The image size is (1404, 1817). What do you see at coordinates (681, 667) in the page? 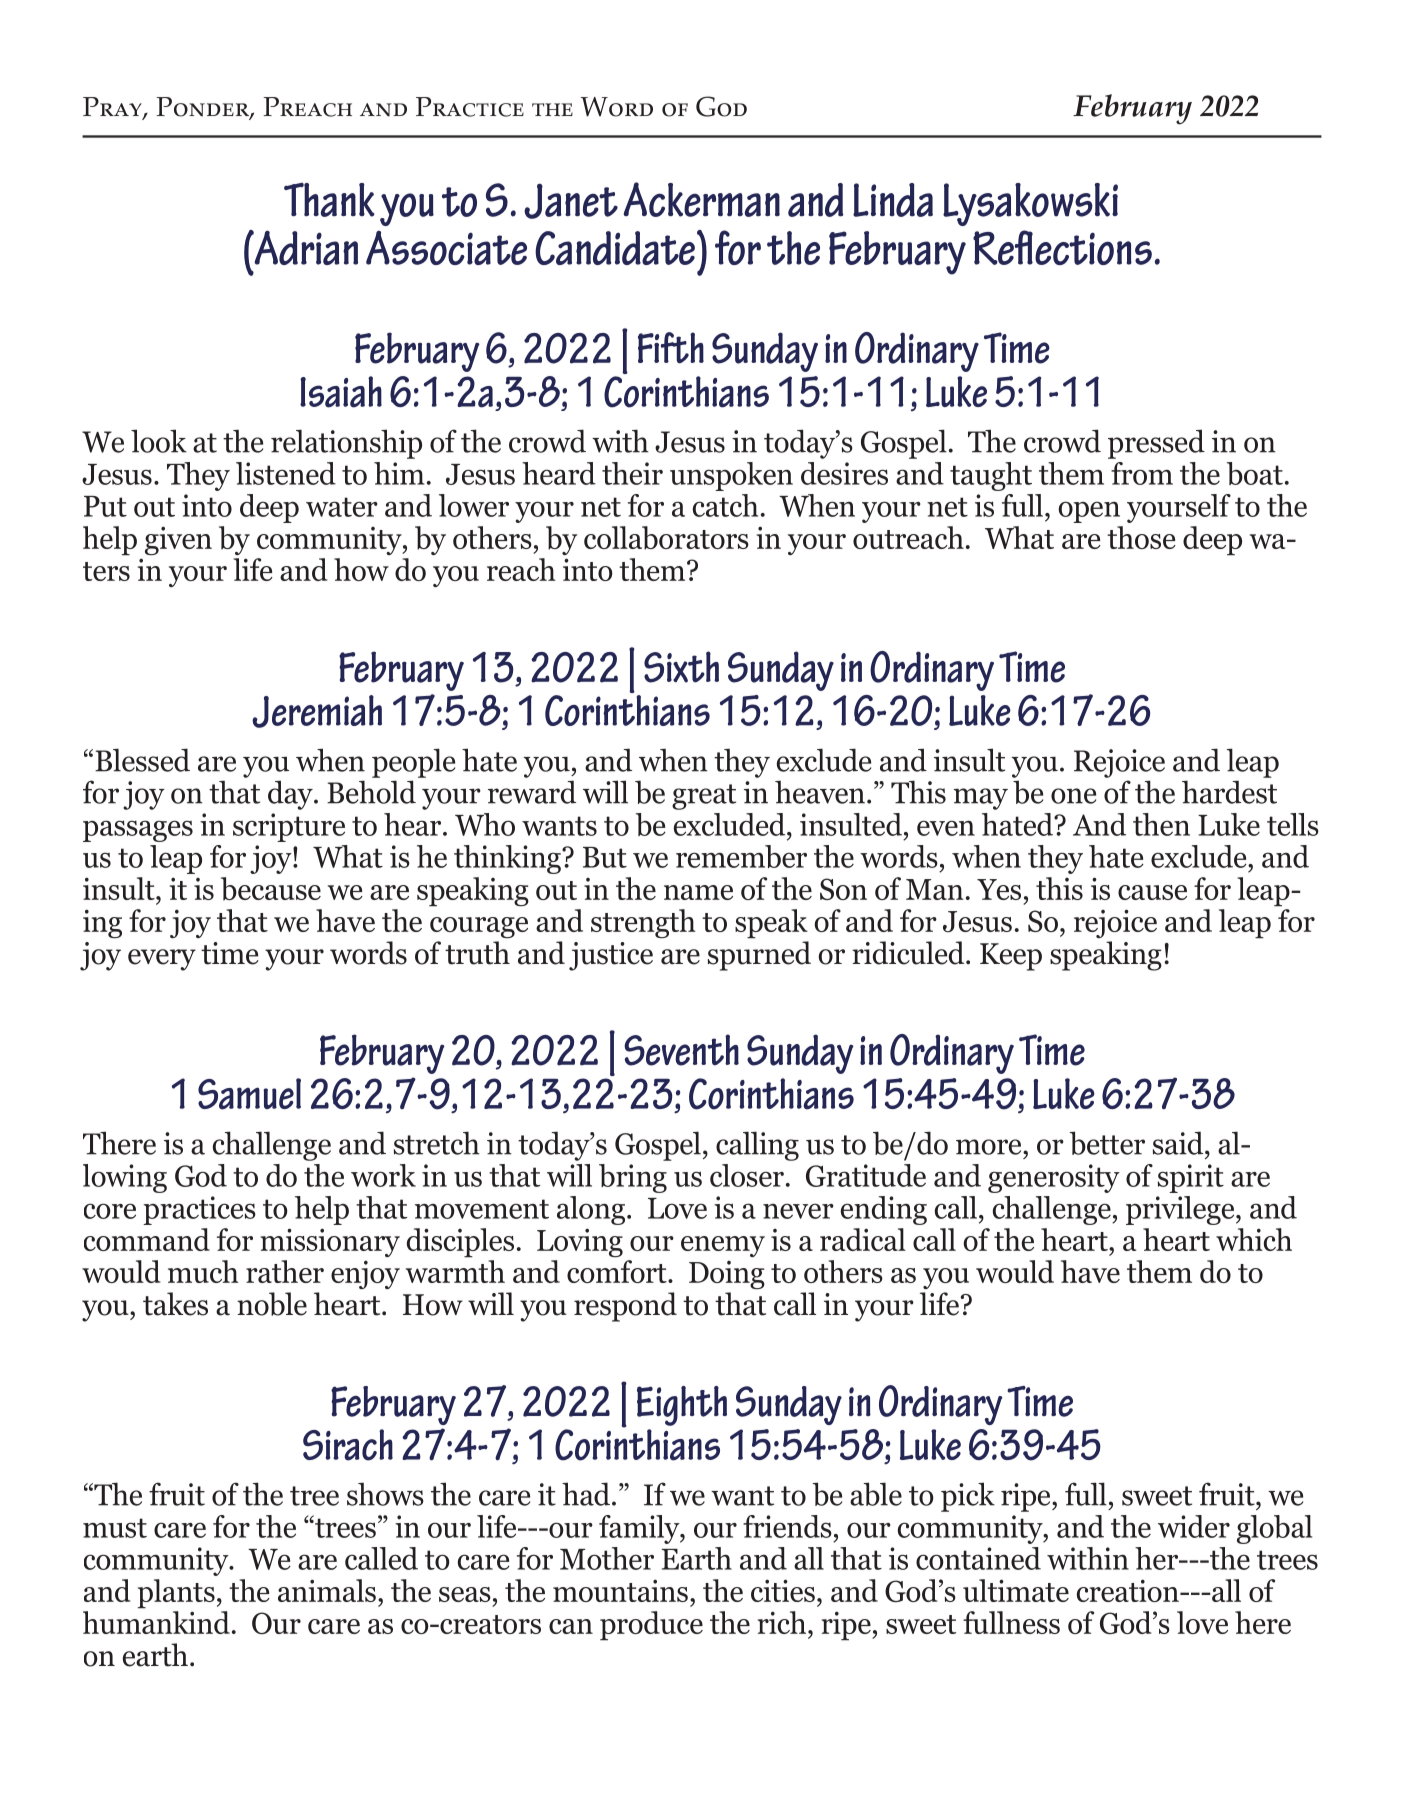
I see `Sixth` at bounding box center [681, 667].
